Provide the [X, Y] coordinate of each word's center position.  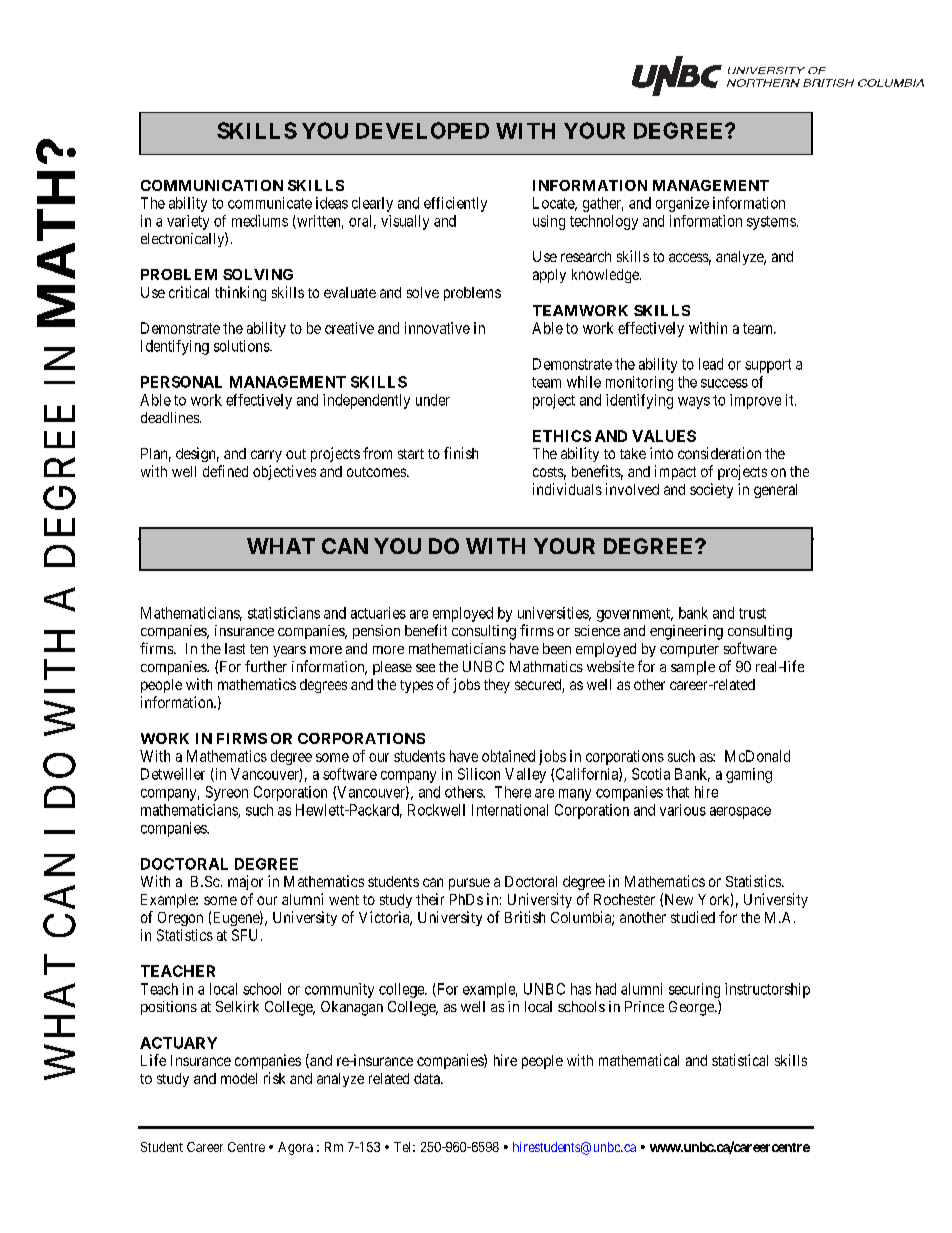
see [425, 668]
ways [694, 403]
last [235, 648]
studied [693, 917]
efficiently [455, 204]
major [245, 882]
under [433, 400]
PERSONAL [181, 382]
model [239, 1078]
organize [682, 204]
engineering [686, 632]
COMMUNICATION [212, 185]
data [428, 1078]
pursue [469, 884]
